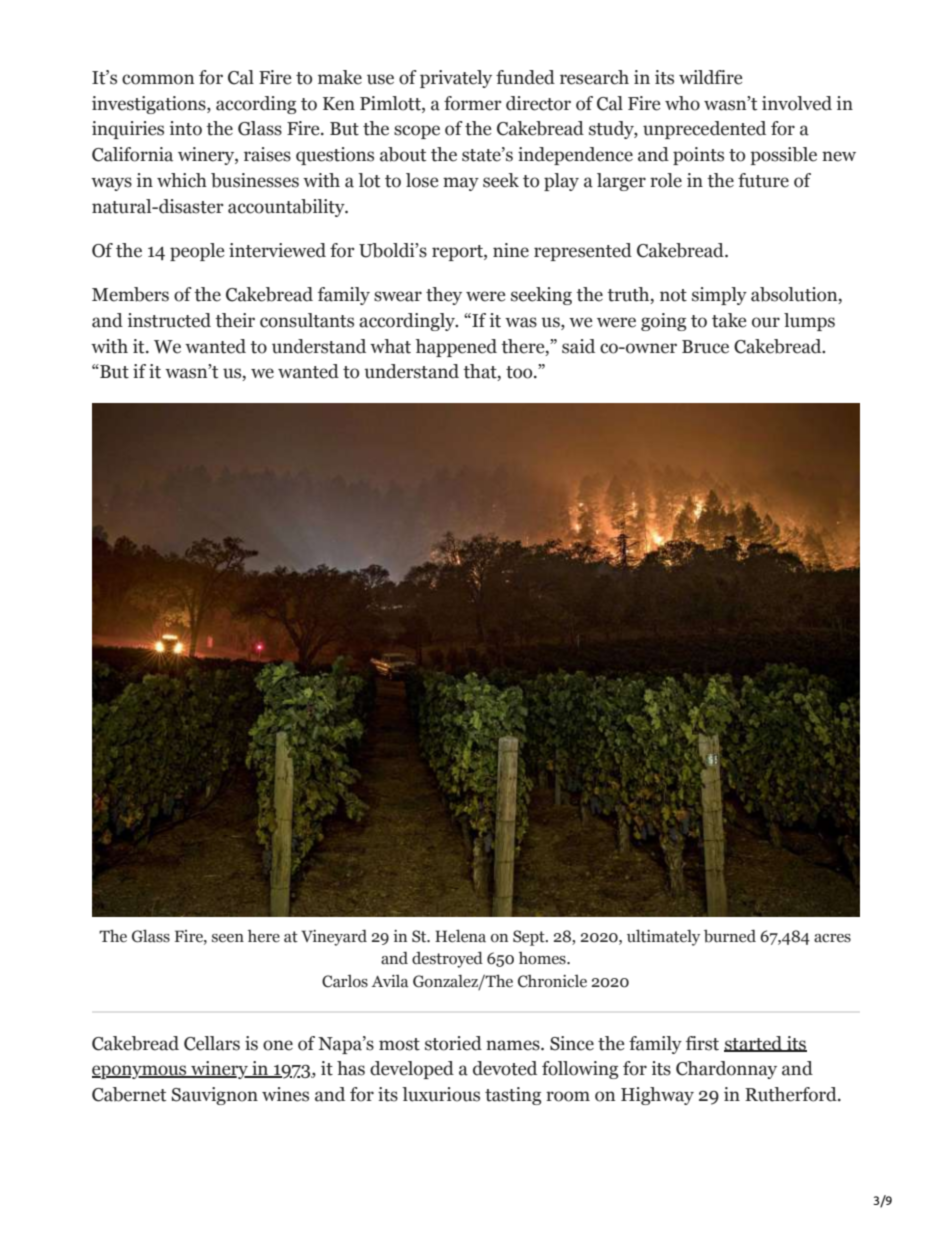 This screenshot has width=952, height=1233. What do you see at coordinates (726, 1070) in the screenshot?
I see `Chardonnay` at bounding box center [726, 1070].
